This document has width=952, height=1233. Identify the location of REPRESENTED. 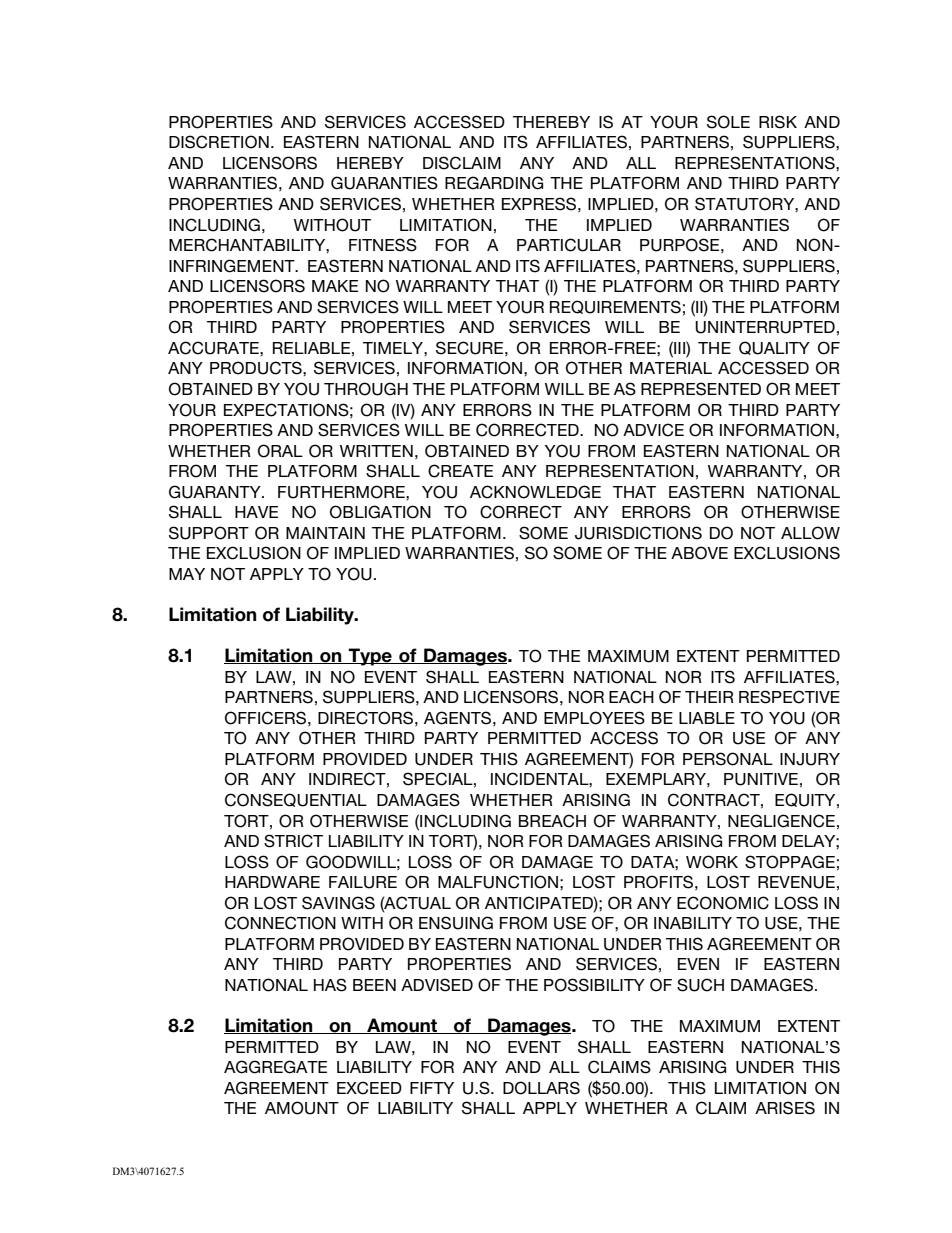
(701, 389).
